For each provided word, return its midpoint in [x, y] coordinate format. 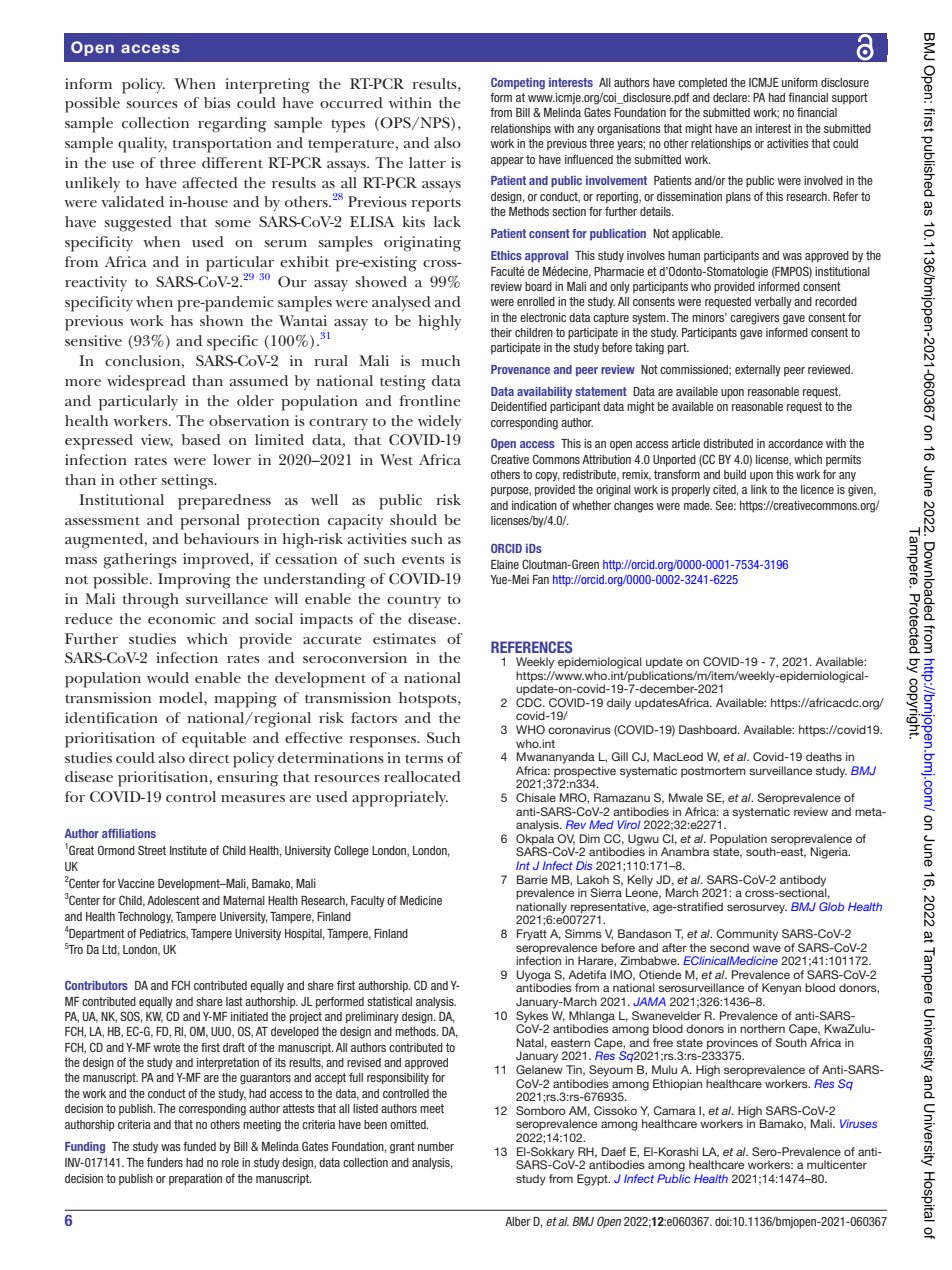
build [735, 474]
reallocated [422, 776]
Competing [518, 83]
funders [165, 1162]
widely [439, 422]
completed [702, 83]
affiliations [129, 833]
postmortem [713, 772]
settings [188, 482]
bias [217, 102]
